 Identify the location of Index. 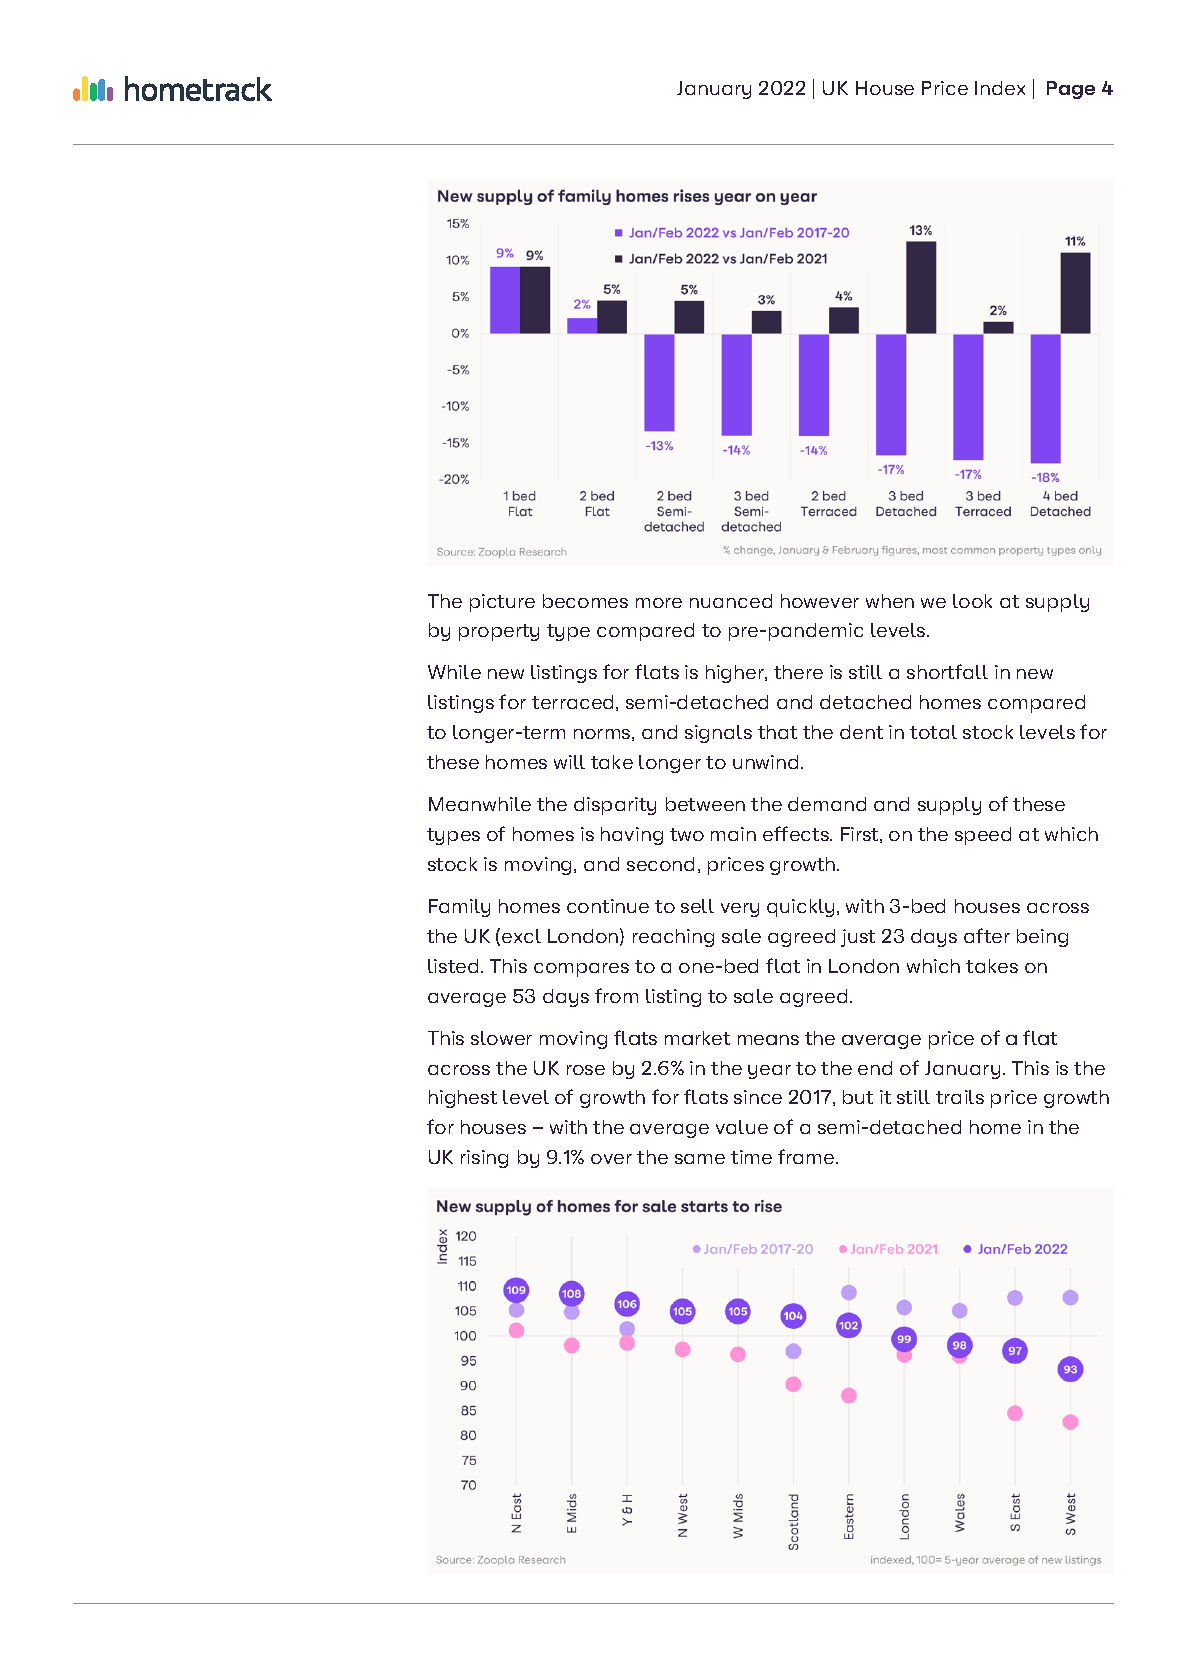
(1000, 88).
